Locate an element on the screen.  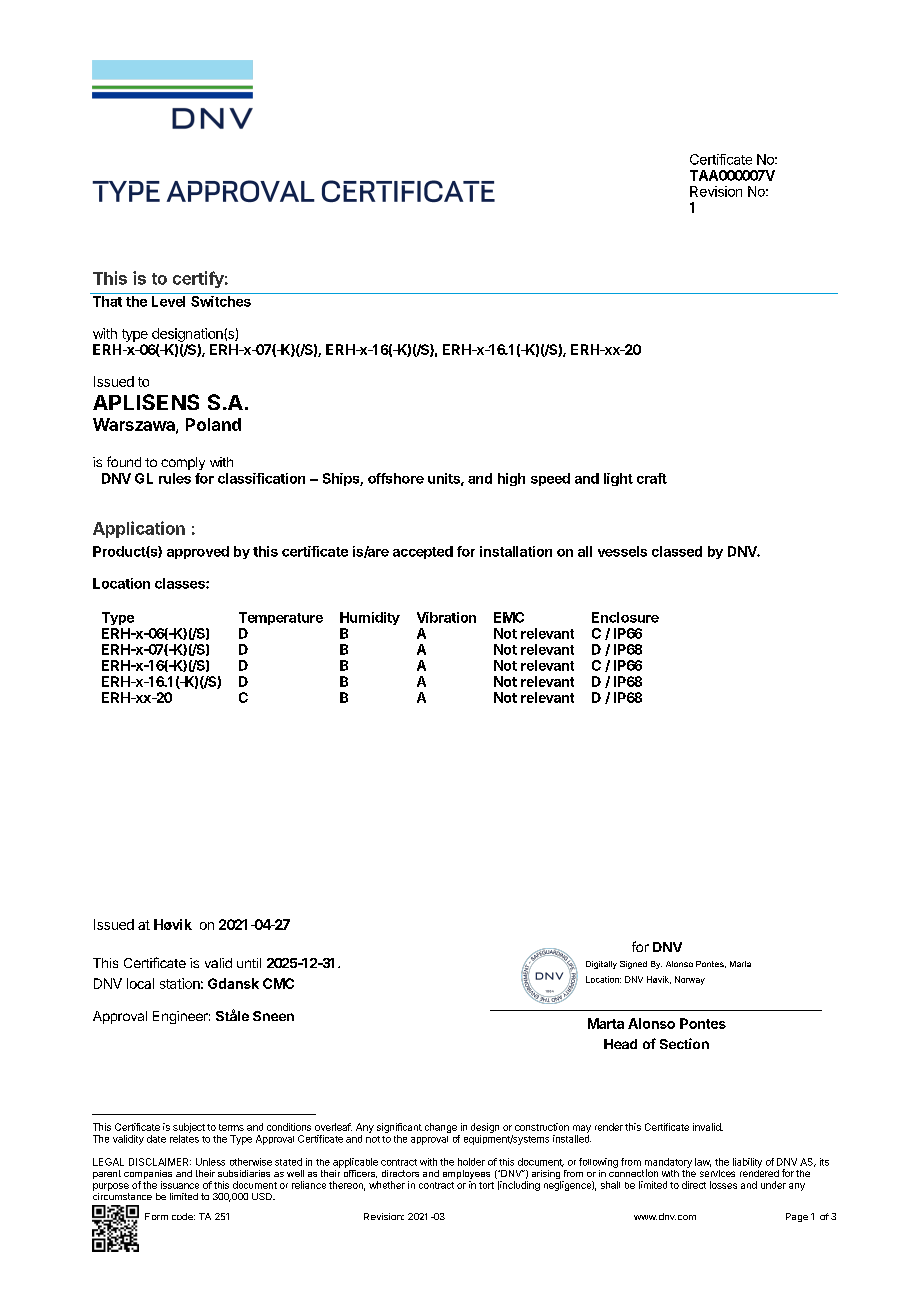
tort is located at coordinates (486, 1185).
